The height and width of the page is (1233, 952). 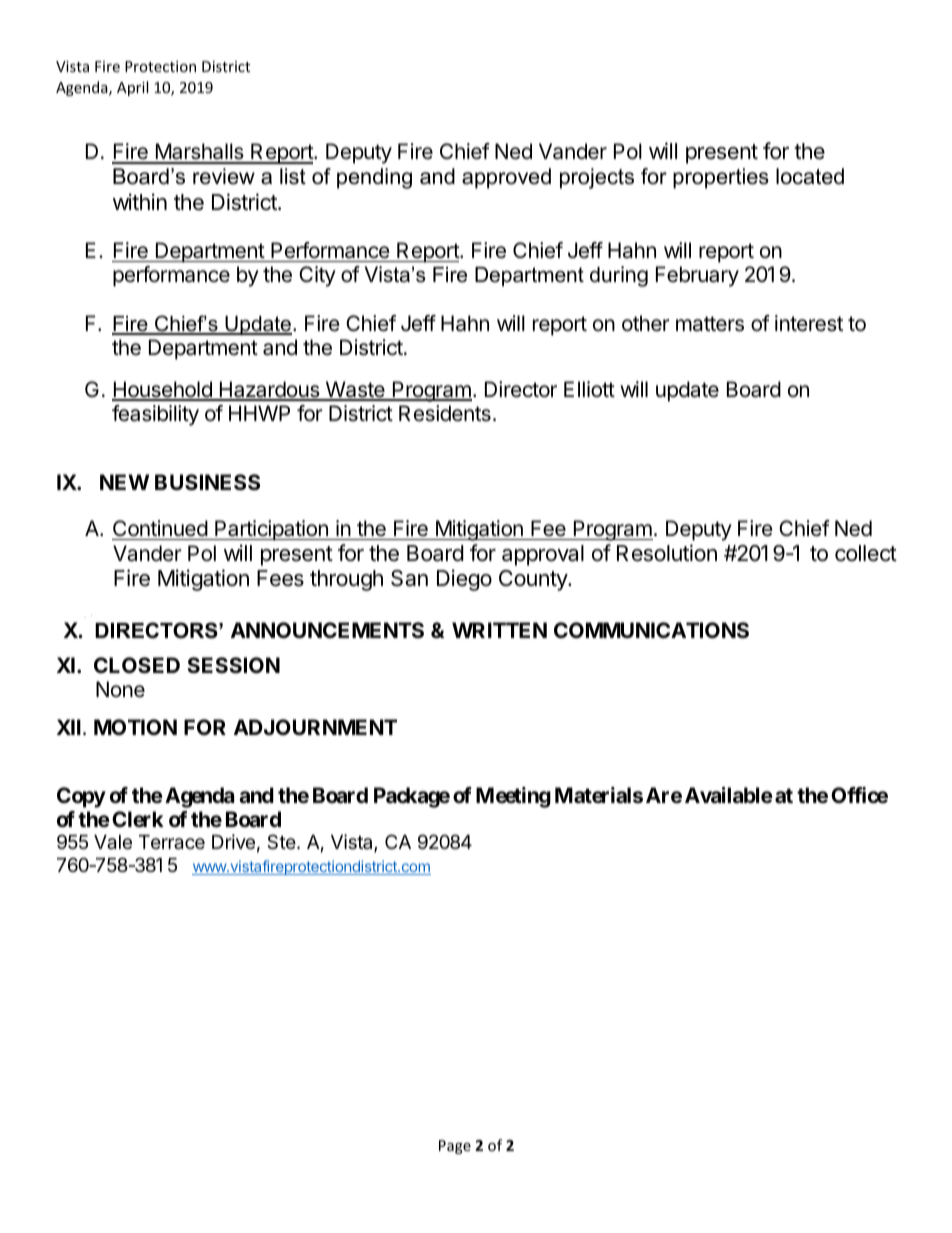 I want to click on WRITTEN, so click(x=499, y=630).
